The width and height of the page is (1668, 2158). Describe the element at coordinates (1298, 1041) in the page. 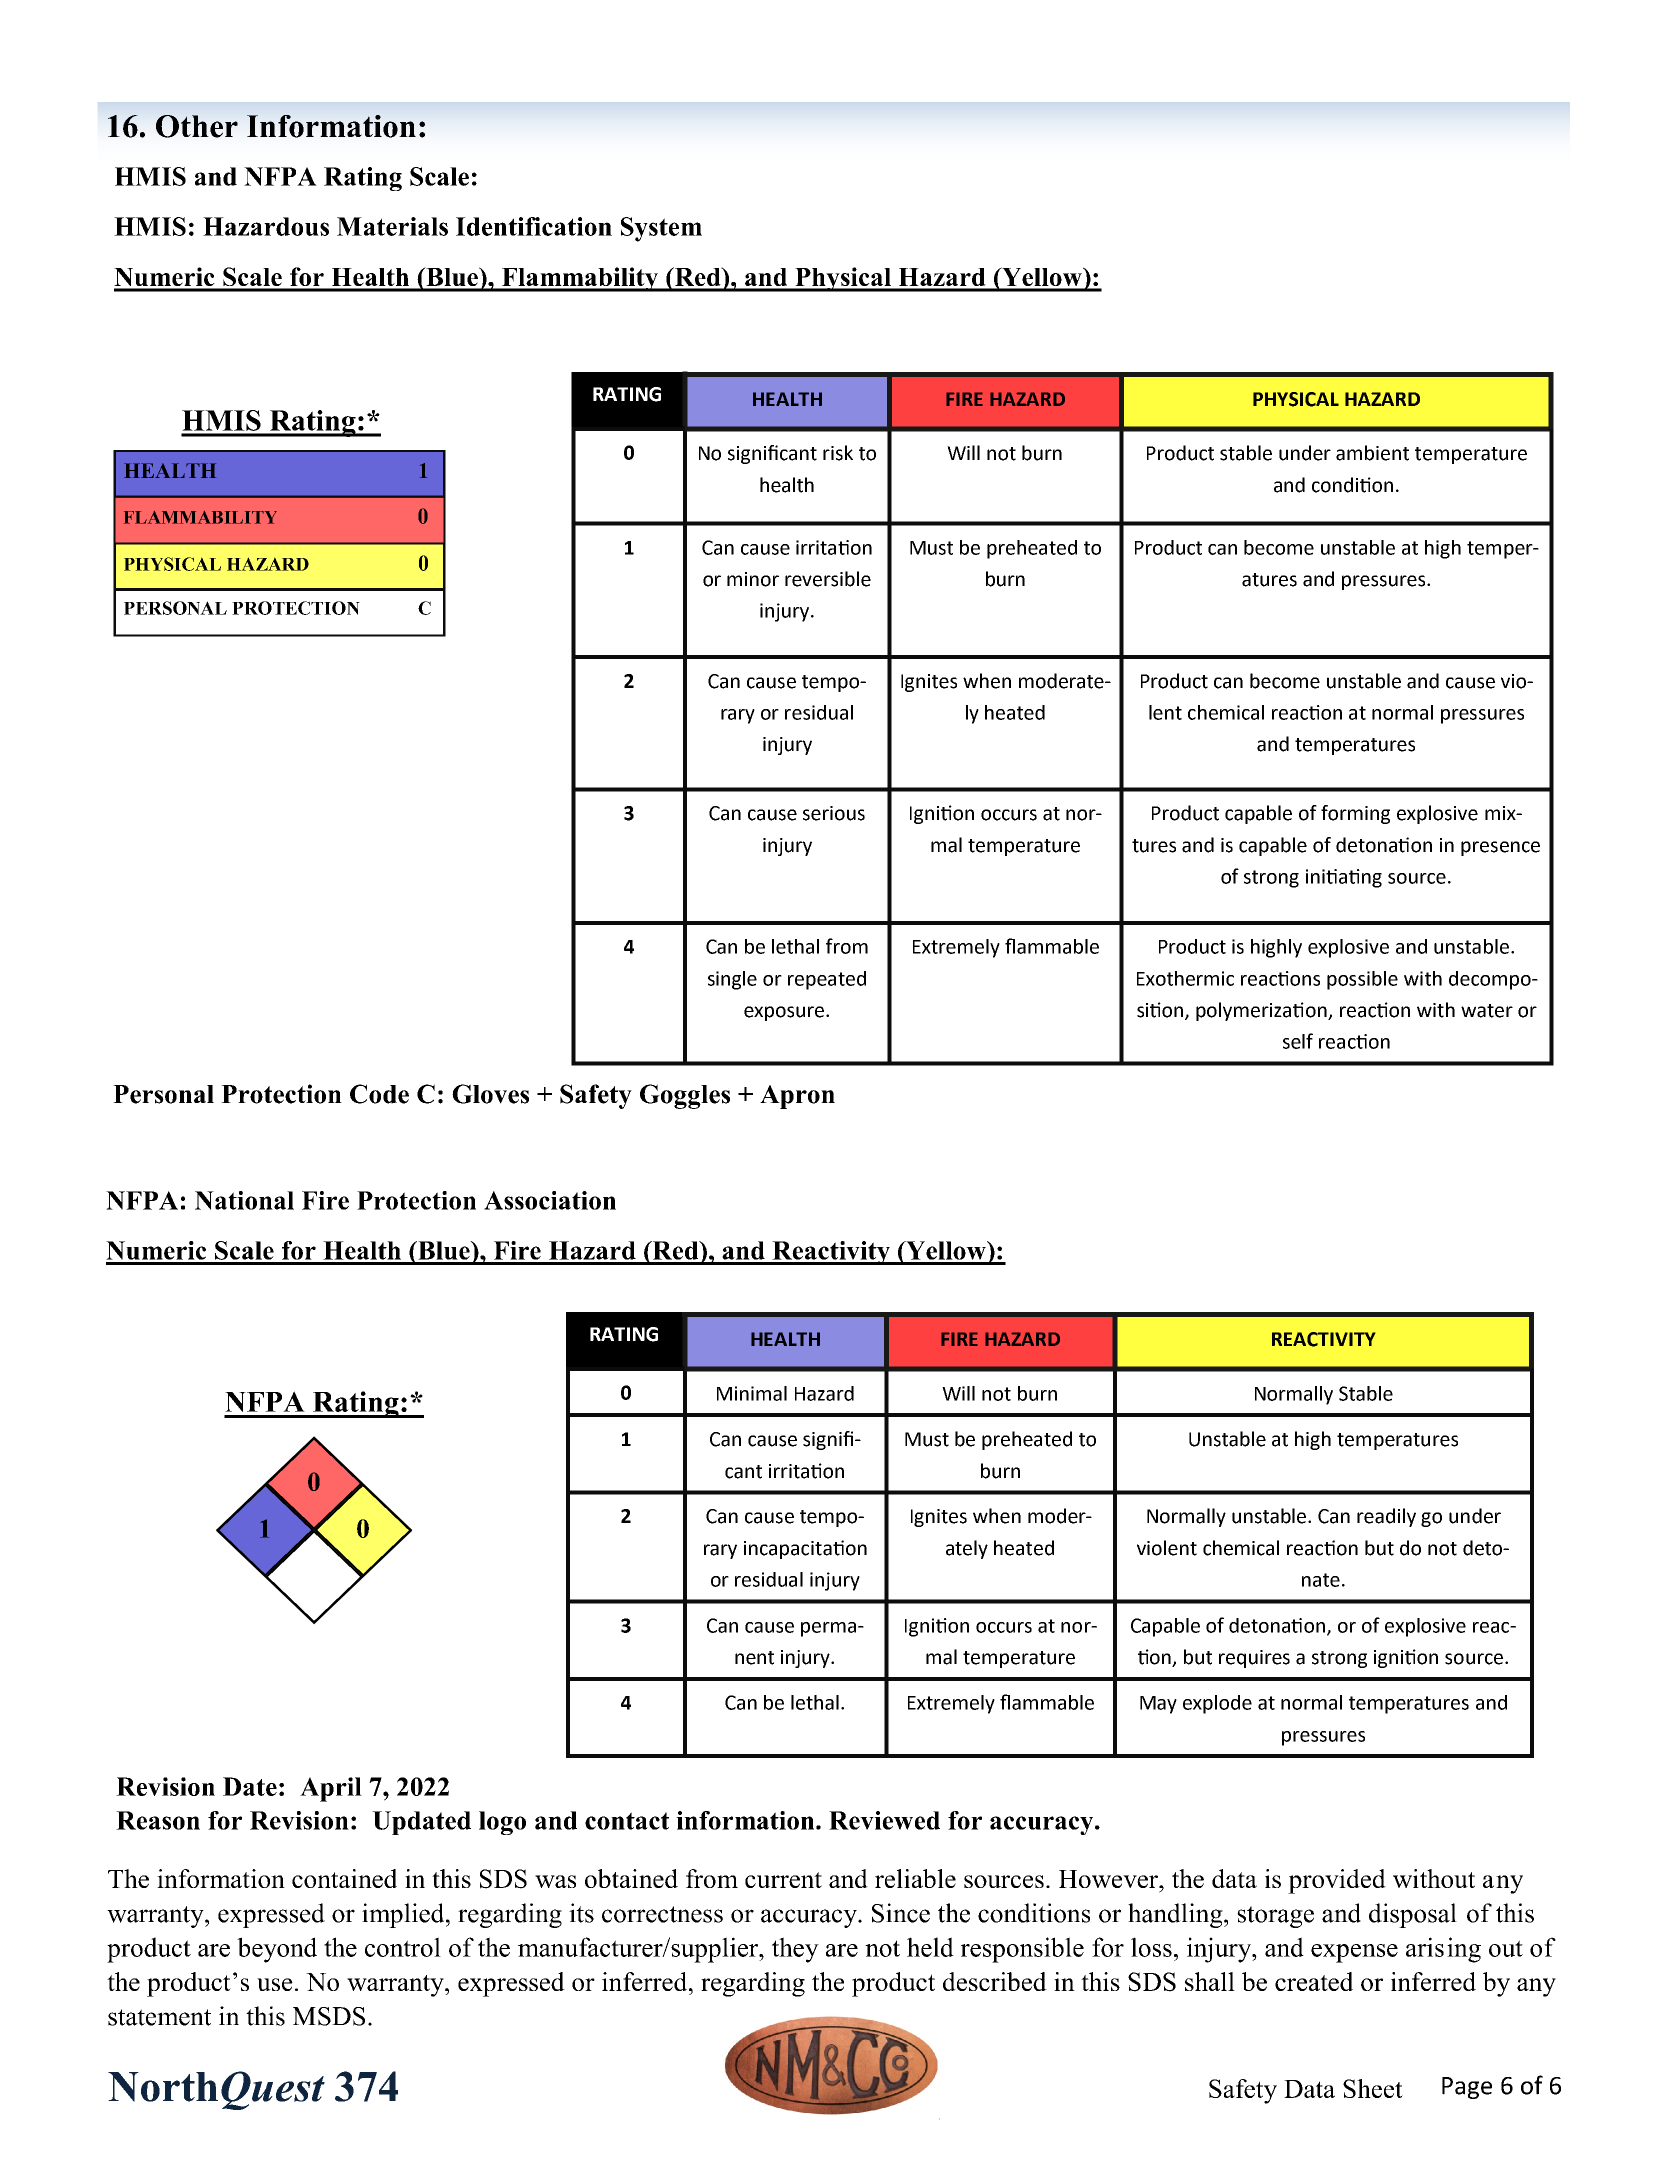

I see `self` at that location.
